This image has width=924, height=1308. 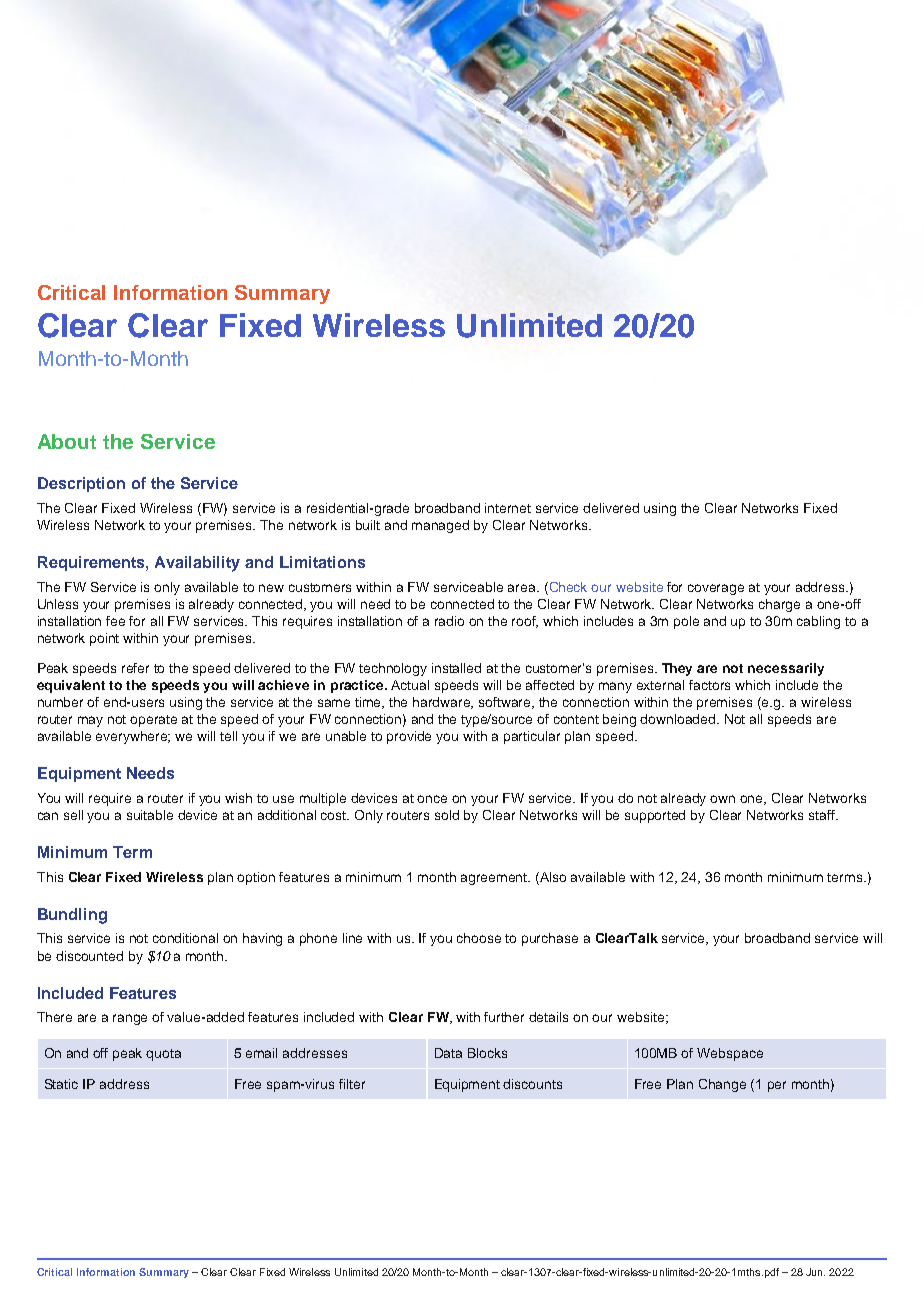 What do you see at coordinates (130, 1019) in the image?
I see `range` at bounding box center [130, 1019].
